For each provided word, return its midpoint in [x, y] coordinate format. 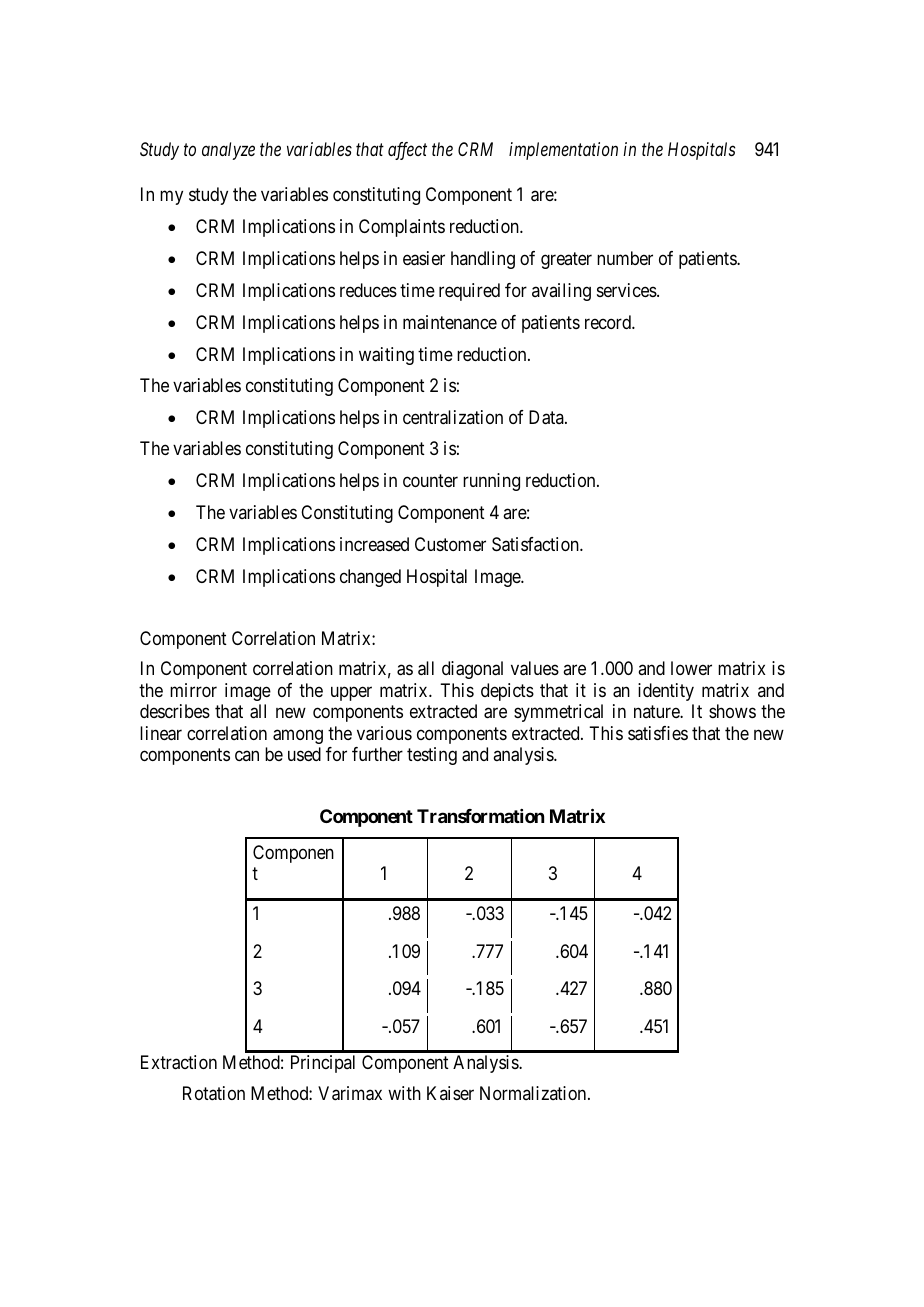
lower [691, 668]
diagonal [472, 670]
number [625, 258]
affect [407, 151]
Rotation [214, 1093]
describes [175, 711]
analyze [228, 151]
